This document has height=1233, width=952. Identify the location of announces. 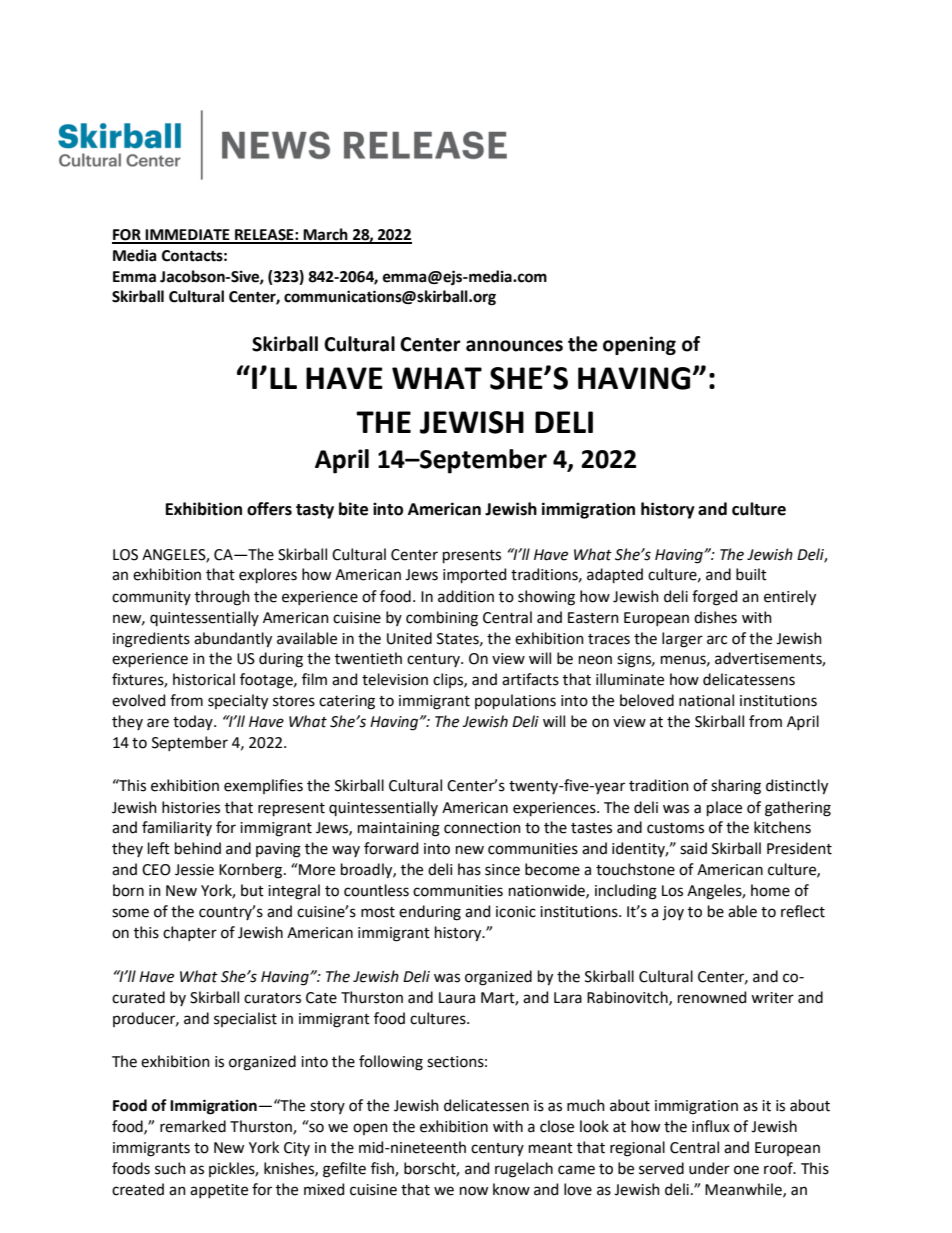
(514, 346).
